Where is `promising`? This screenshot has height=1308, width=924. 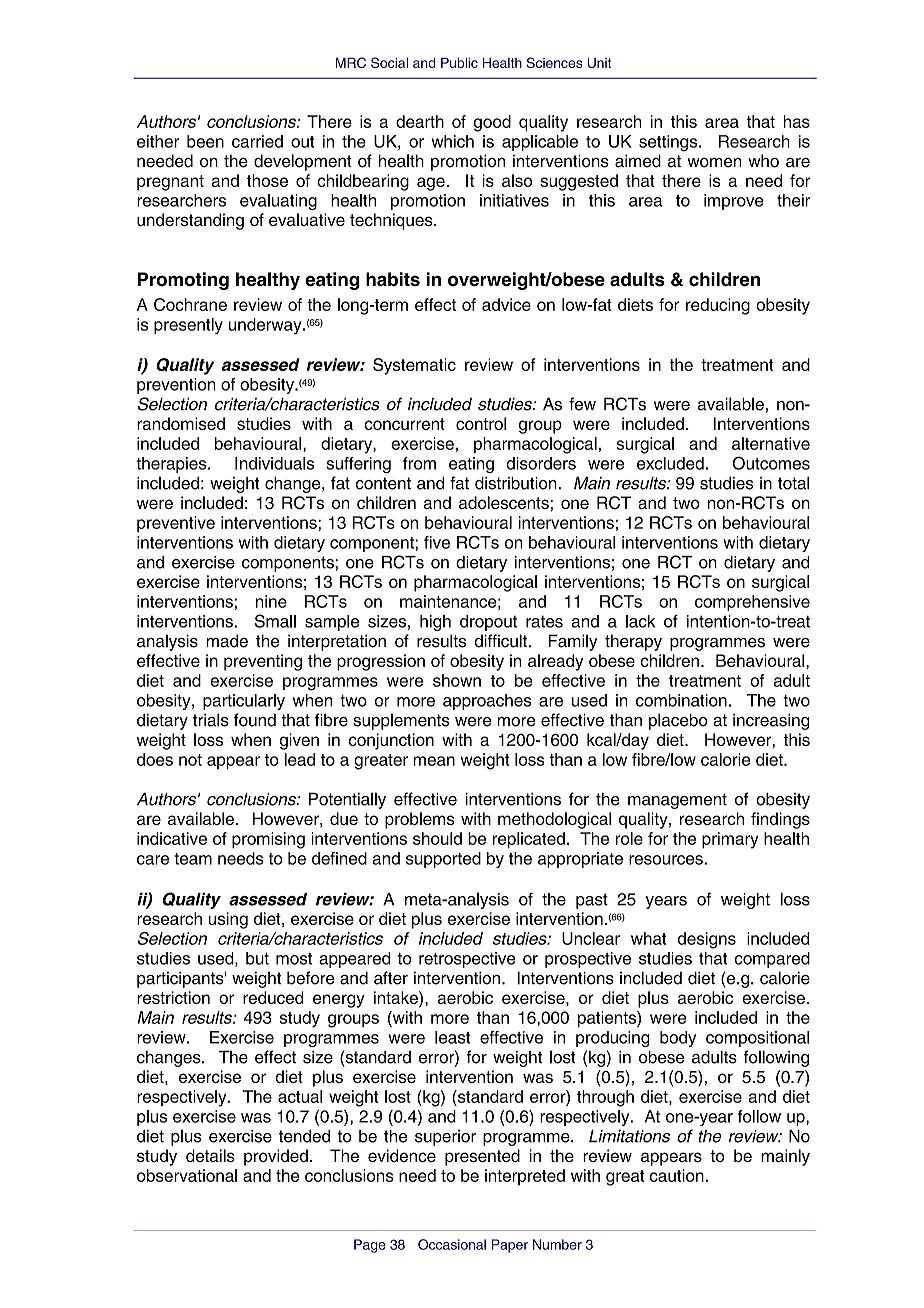 promising is located at coordinates (268, 840).
